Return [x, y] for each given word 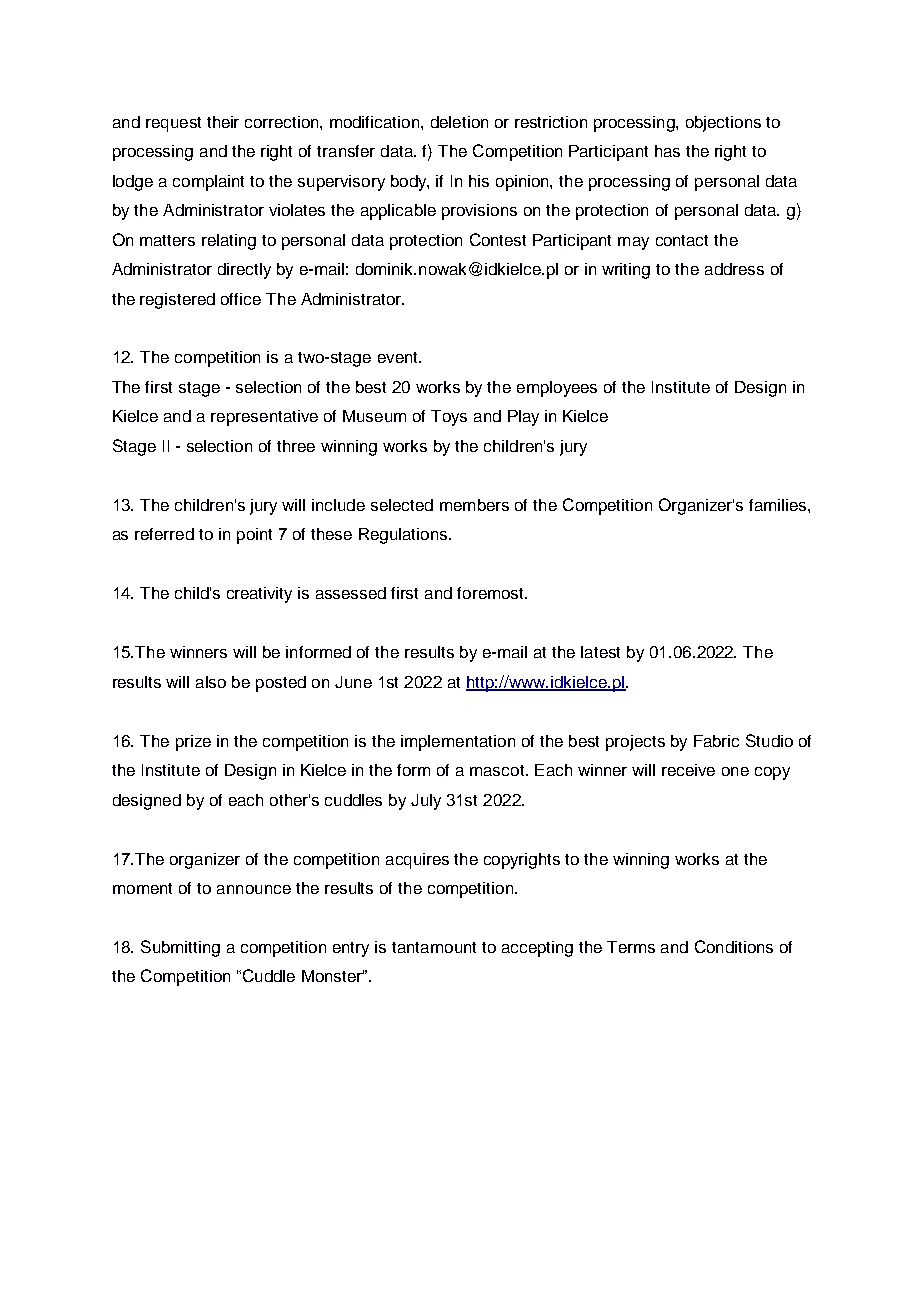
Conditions [734, 946]
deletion [459, 122]
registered [177, 301]
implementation [458, 743]
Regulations [404, 536]
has [667, 151]
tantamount [434, 947]
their [223, 122]
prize [193, 743]
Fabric [716, 741]
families [779, 505]
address [734, 269]
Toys [449, 418]
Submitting [180, 948]
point [254, 536]
